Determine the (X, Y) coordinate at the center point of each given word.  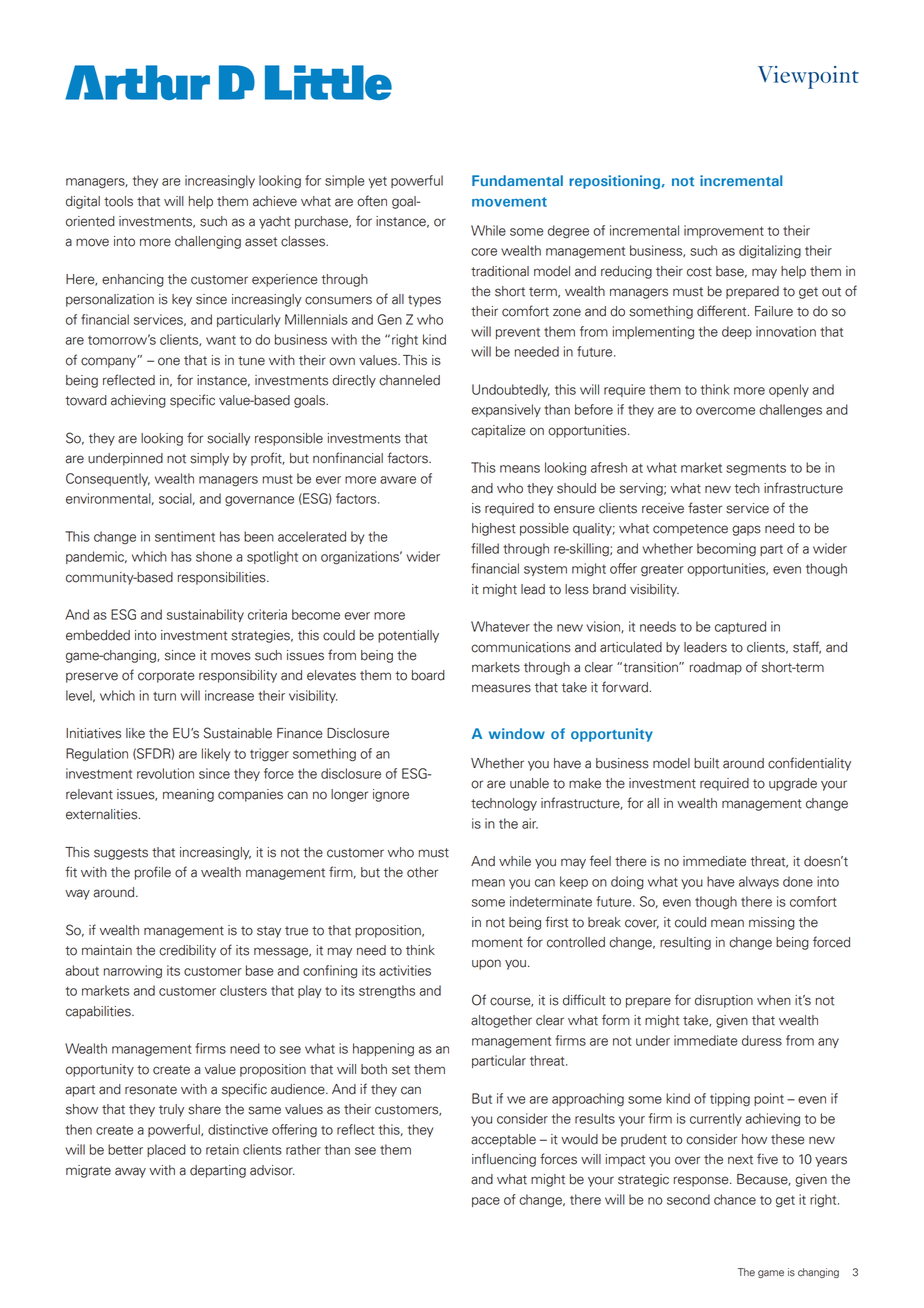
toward (86, 400)
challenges (790, 411)
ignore (391, 795)
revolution (165, 773)
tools (118, 201)
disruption (724, 1001)
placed (166, 1150)
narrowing (133, 972)
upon (486, 964)
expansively (506, 410)
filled (485, 548)
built (706, 763)
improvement (724, 231)
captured (740, 627)
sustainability (205, 615)
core (484, 252)
